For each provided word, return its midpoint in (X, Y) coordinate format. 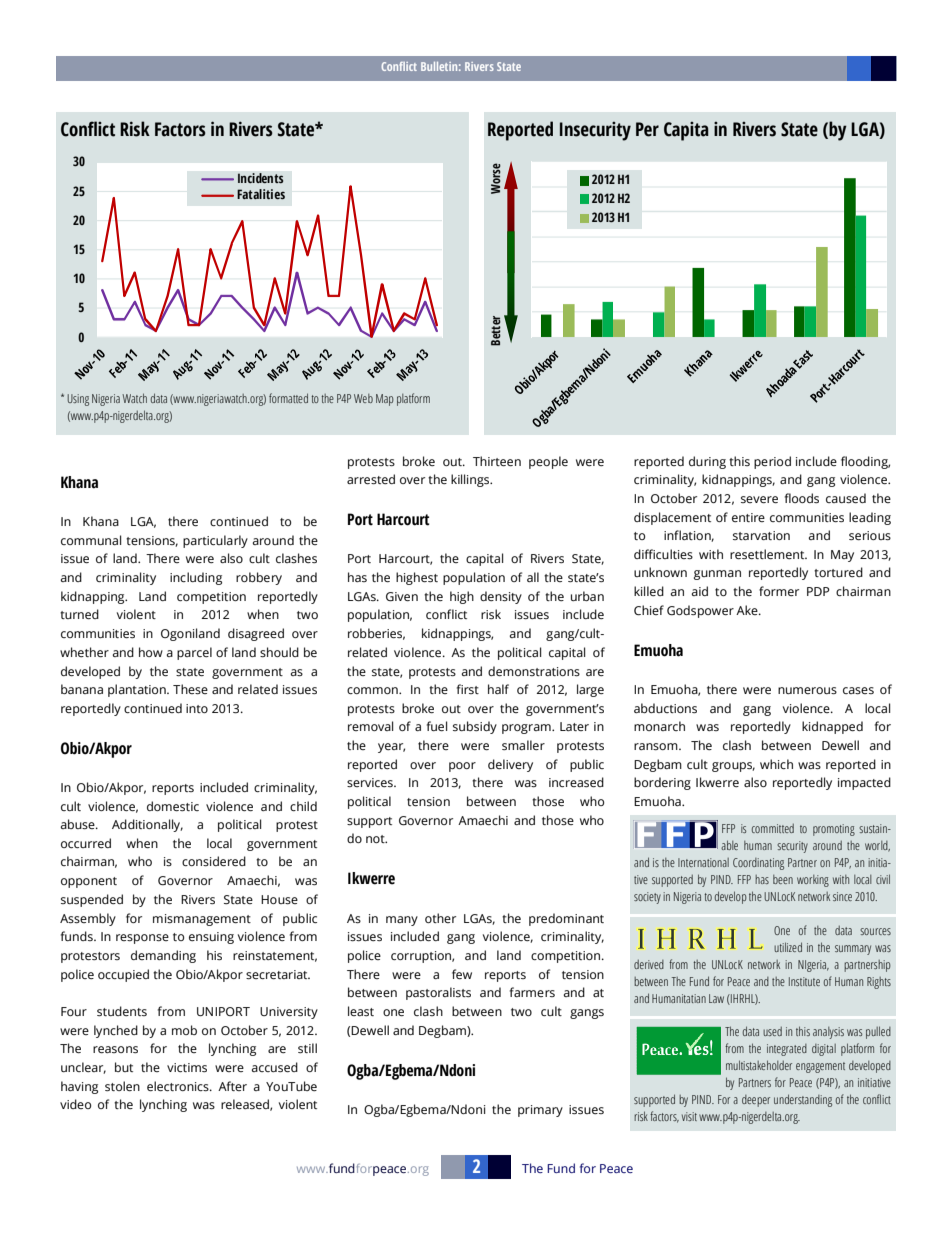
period (772, 462)
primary (540, 1111)
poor (462, 767)
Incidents (261, 178)
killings (471, 480)
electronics (179, 1086)
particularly (215, 541)
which (776, 764)
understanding (803, 1100)
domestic (173, 806)
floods (802, 498)
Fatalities (261, 194)
